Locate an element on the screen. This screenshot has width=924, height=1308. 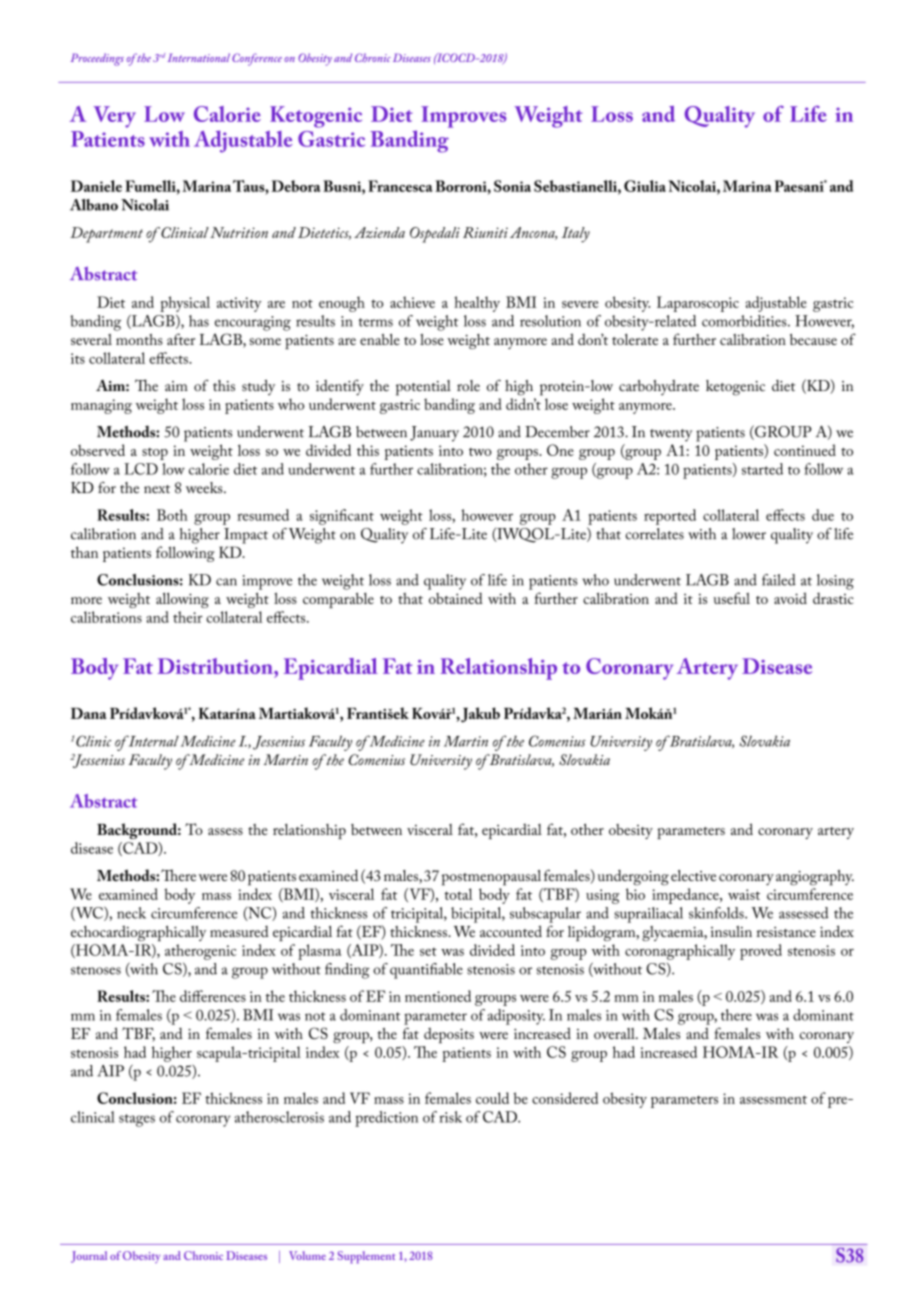
neck is located at coordinates (131, 913).
